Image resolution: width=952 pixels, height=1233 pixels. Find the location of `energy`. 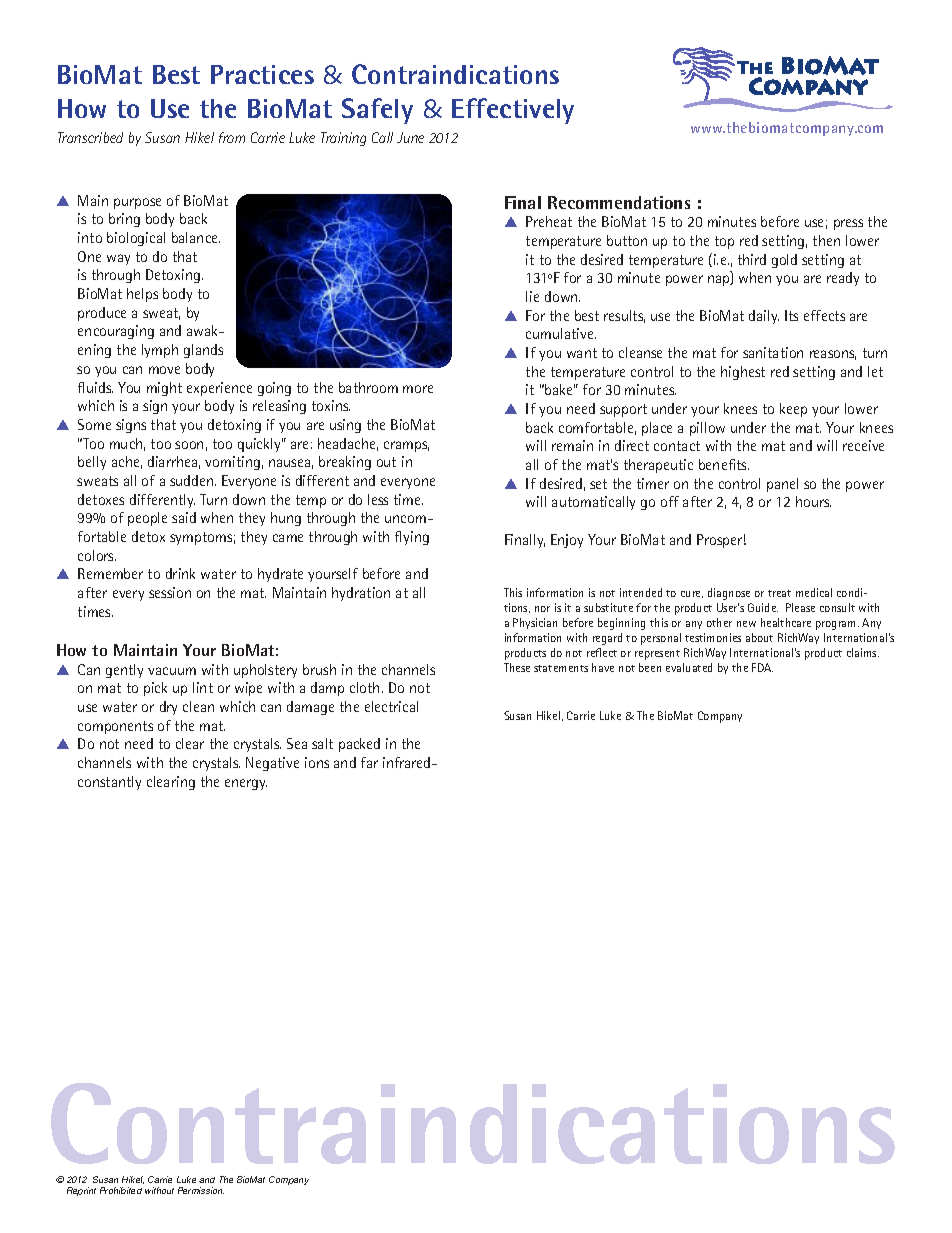

energy is located at coordinates (246, 784).
